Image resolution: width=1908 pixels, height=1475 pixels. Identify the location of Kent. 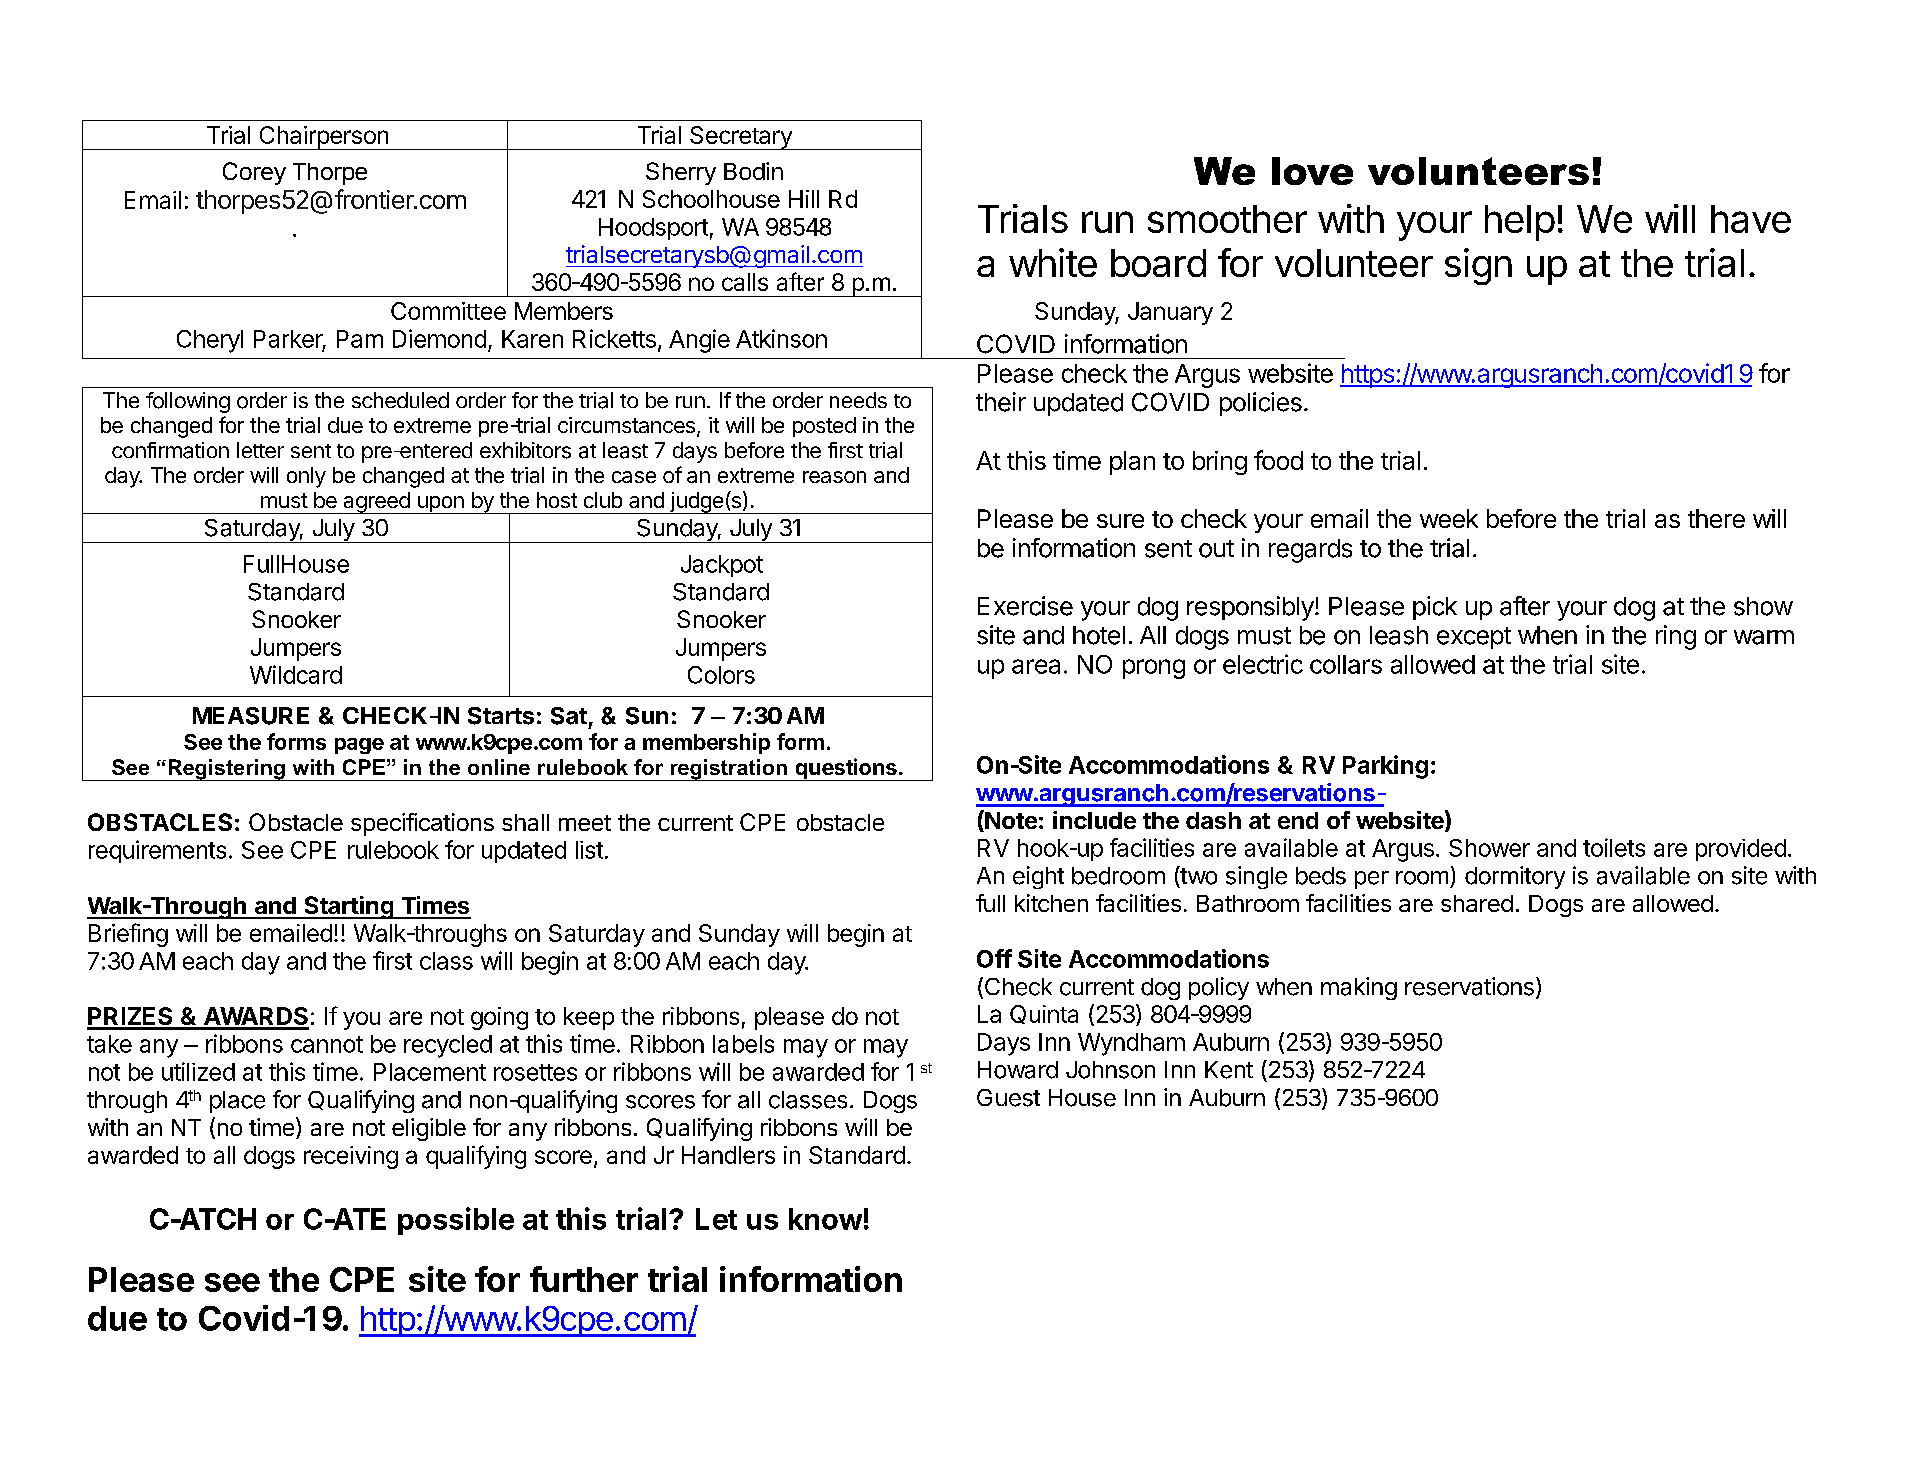
(1229, 1070).
